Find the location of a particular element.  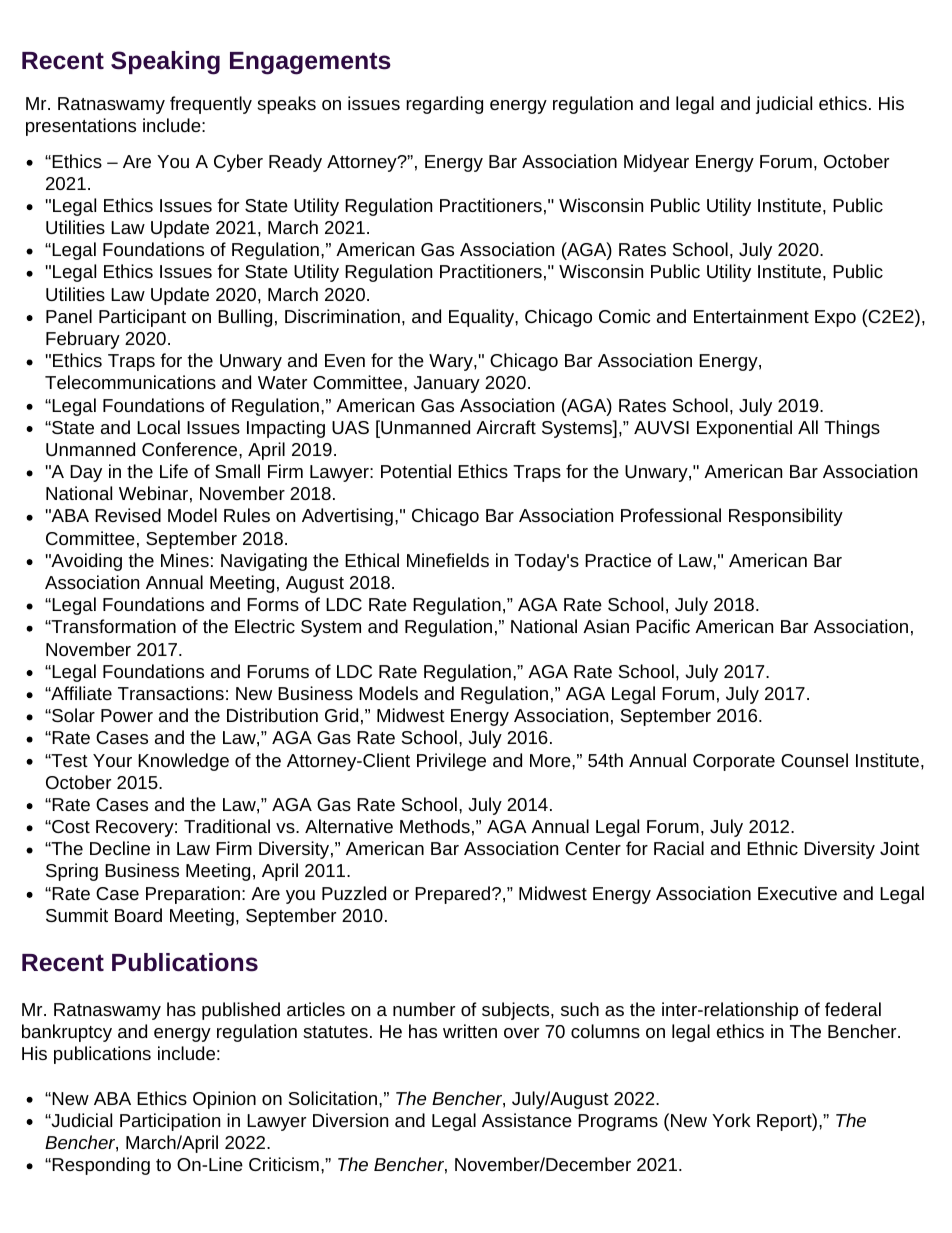

frequently is located at coordinates (211, 105).
